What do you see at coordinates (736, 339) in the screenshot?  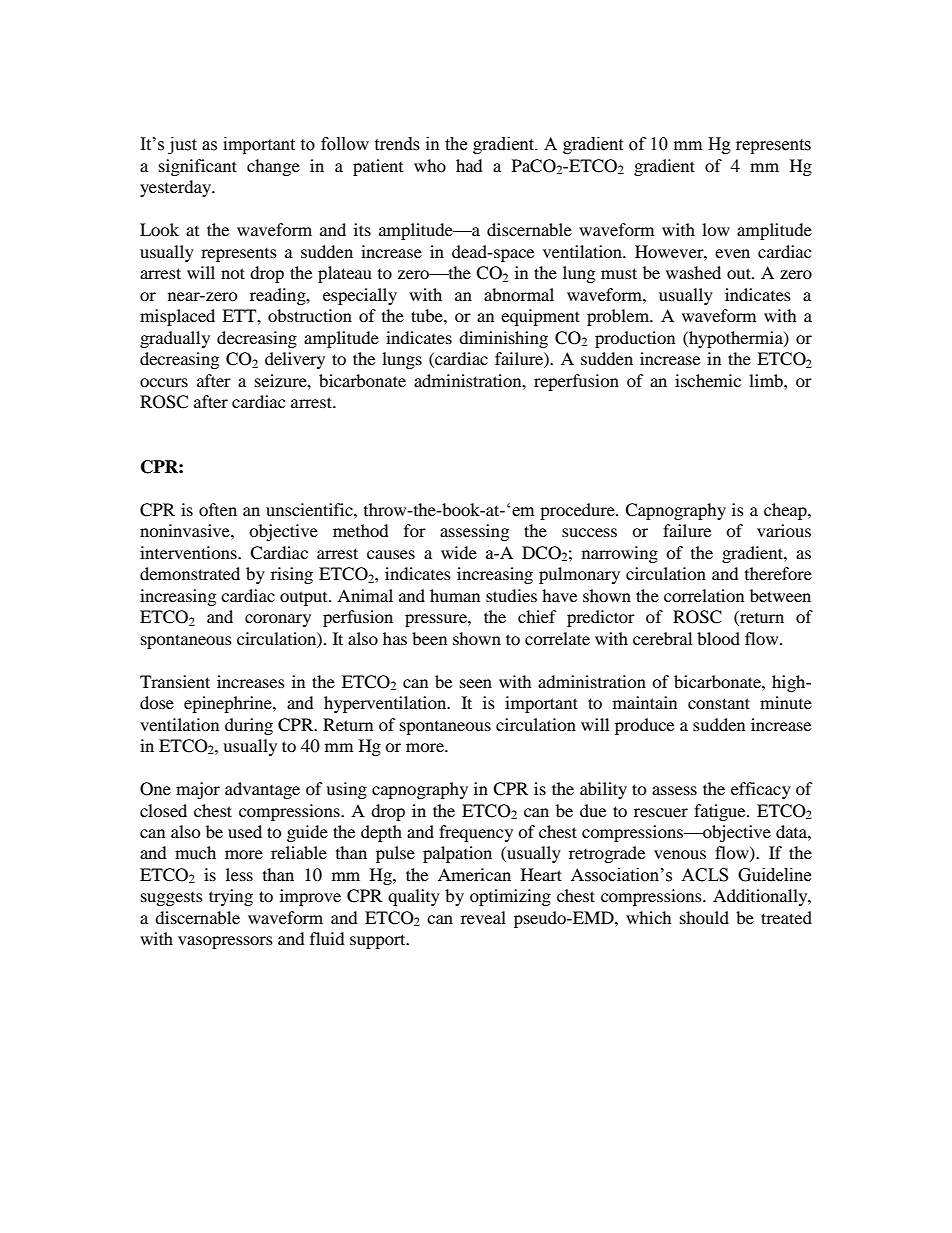 I see `hypothermia` at bounding box center [736, 339].
